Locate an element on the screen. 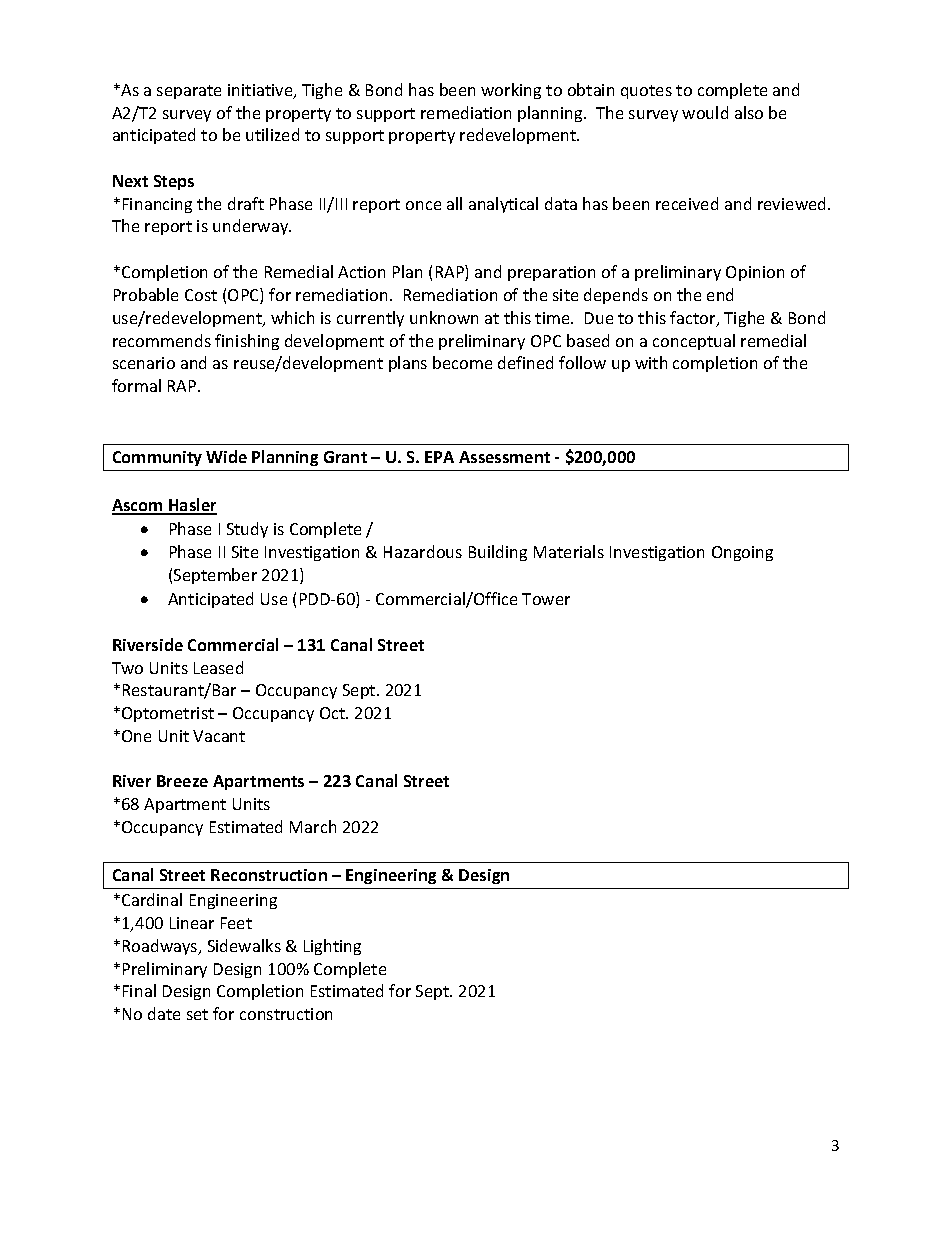 The width and height of the screenshot is (952, 1233). Wide is located at coordinates (226, 456).
